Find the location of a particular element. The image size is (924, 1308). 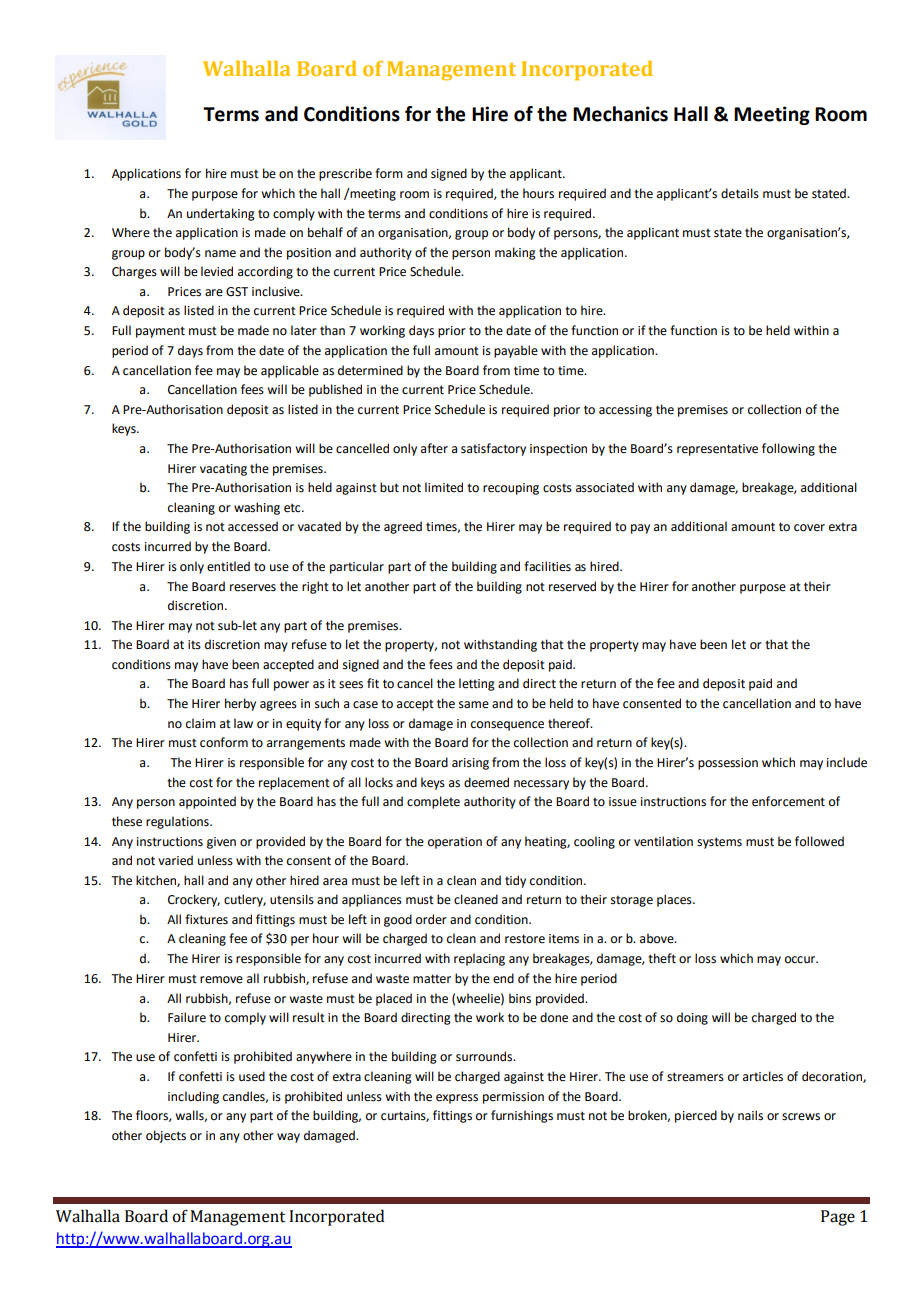

satisfactory is located at coordinates (493, 449).
